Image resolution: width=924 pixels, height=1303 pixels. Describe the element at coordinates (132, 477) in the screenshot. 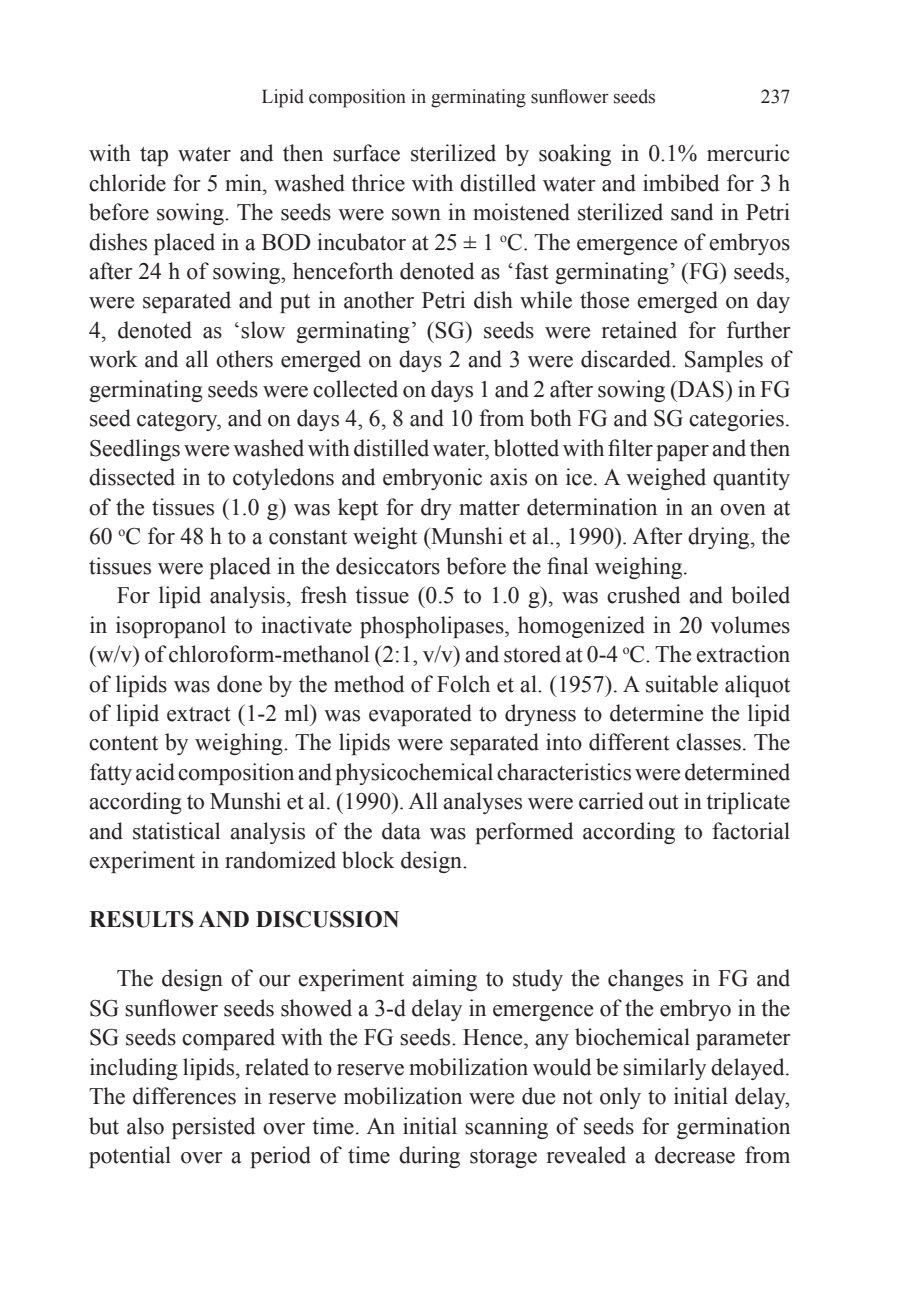

I see `dissected` at that location.
